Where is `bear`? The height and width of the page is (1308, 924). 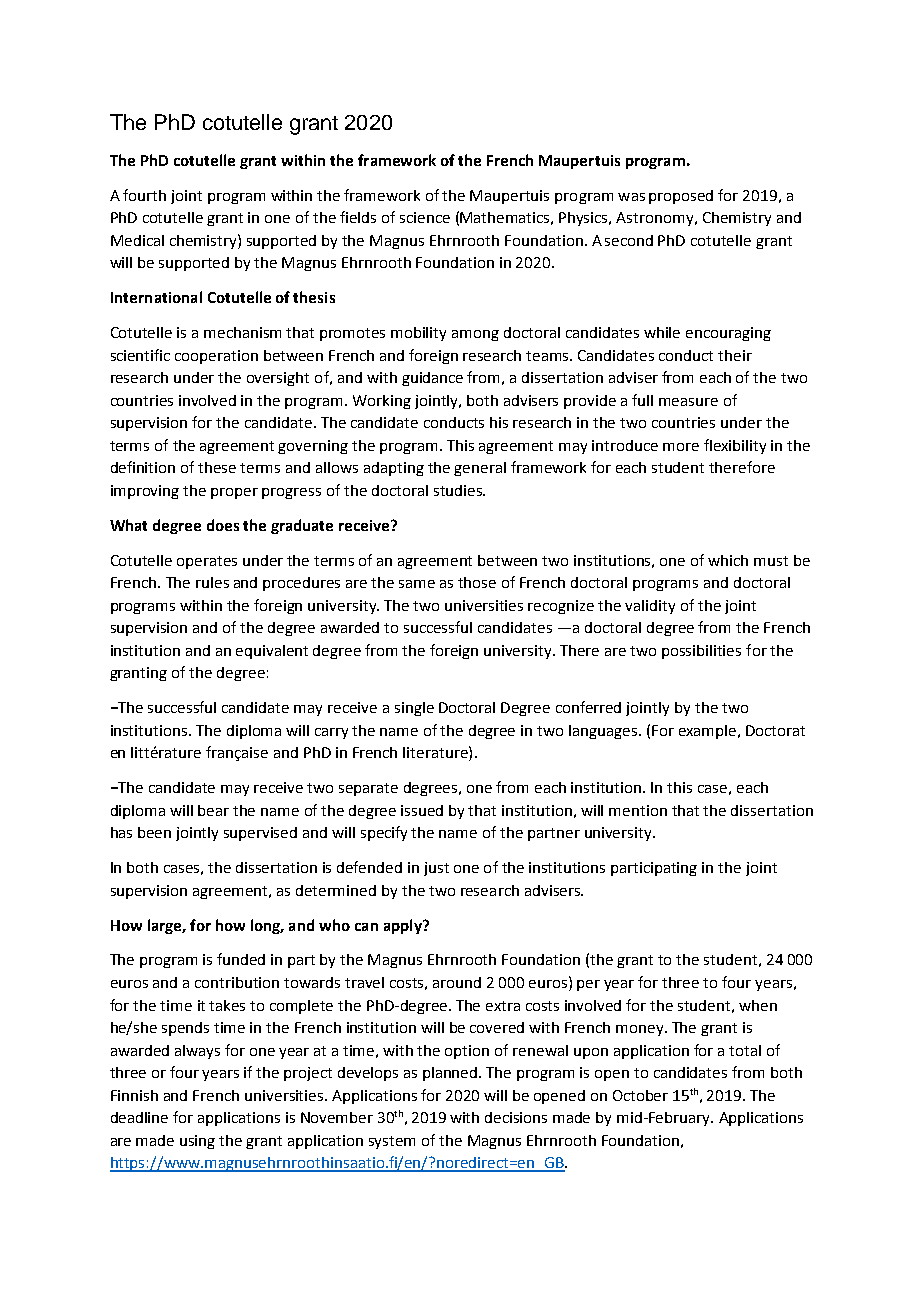 bear is located at coordinates (213, 810).
